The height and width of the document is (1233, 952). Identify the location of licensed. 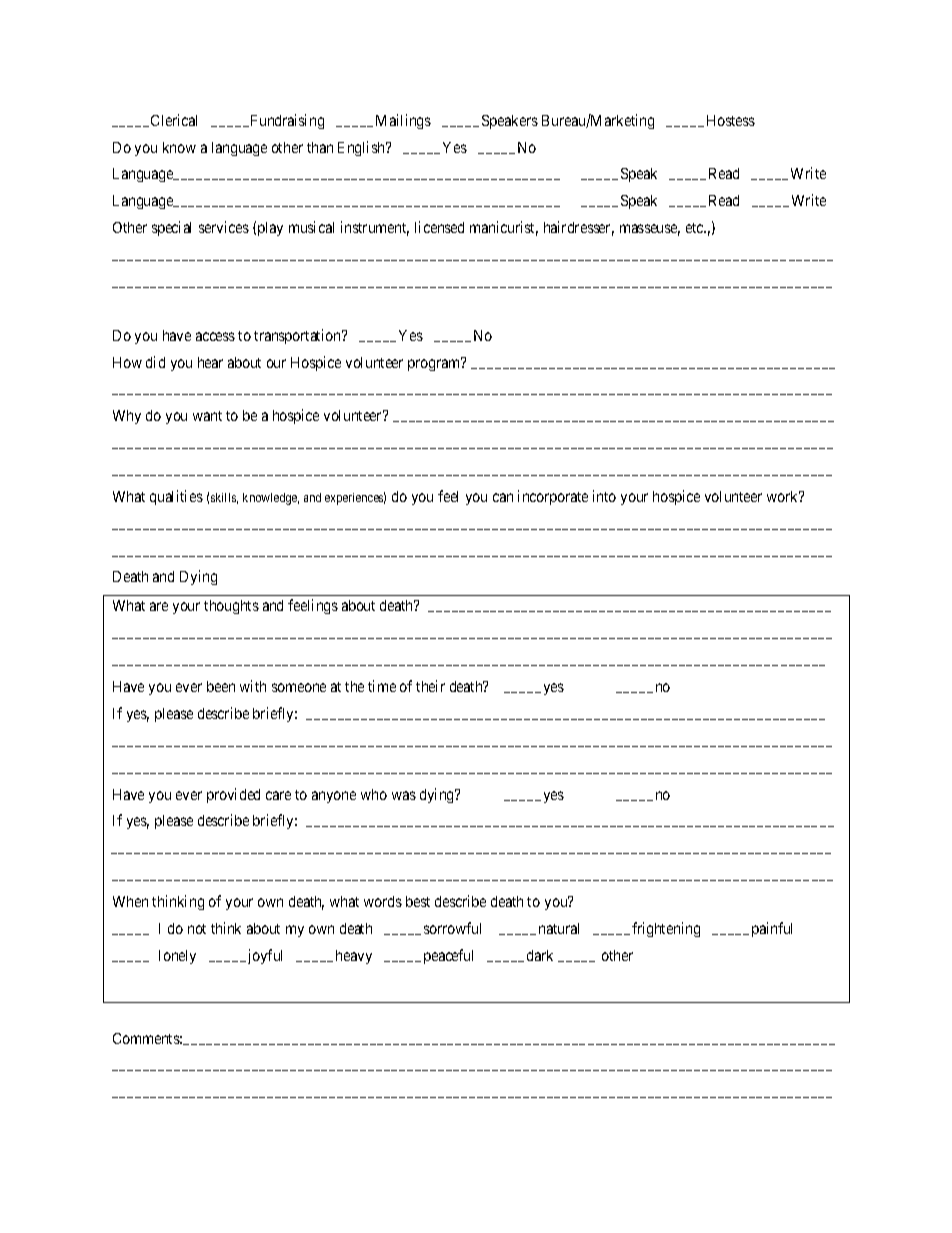
(439, 227).
